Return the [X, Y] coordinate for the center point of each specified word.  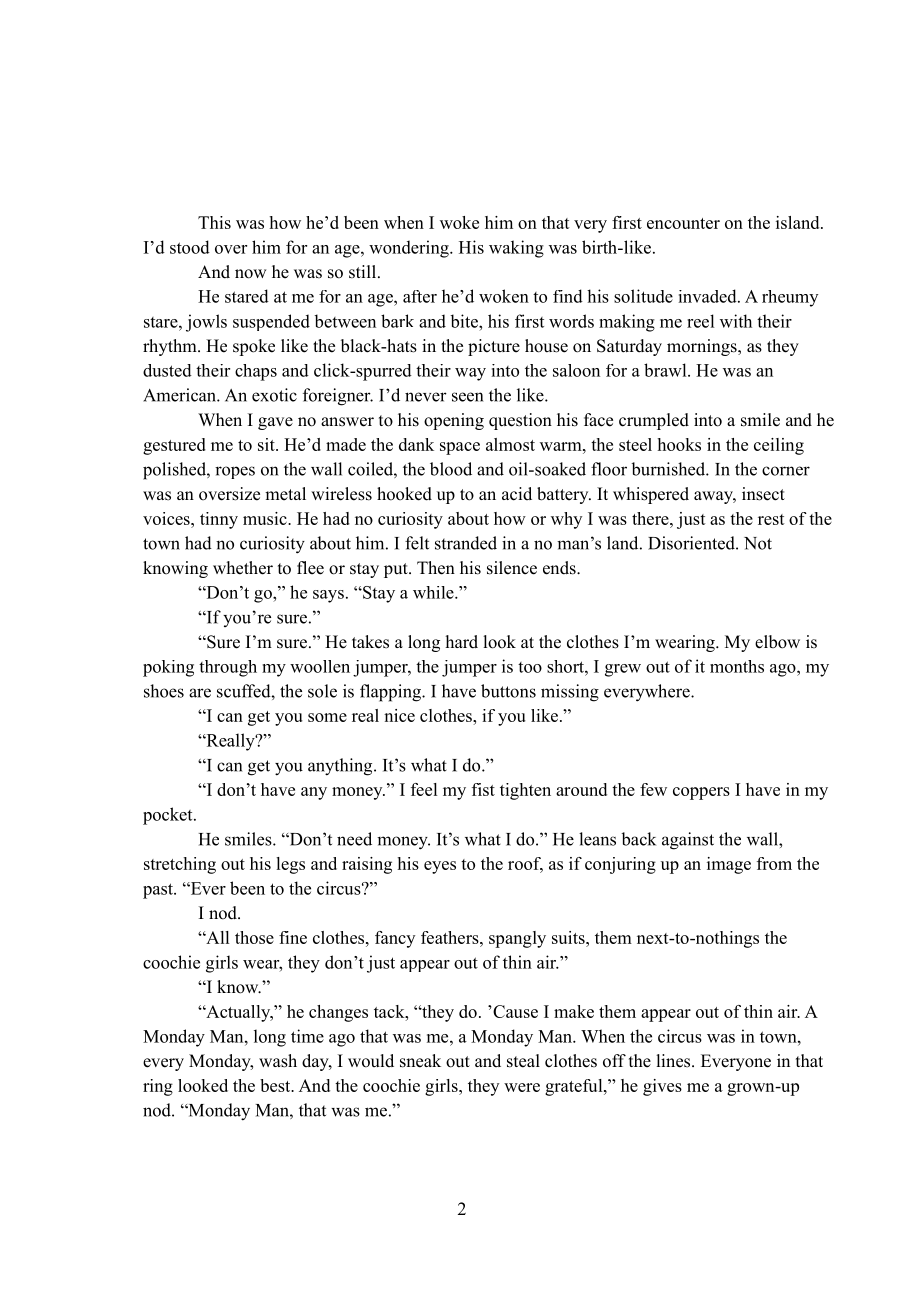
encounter [683, 223]
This [214, 222]
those [254, 937]
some [327, 717]
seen [467, 397]
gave [275, 423]
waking [516, 249]
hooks [679, 444]
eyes [440, 867]
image [729, 865]
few [653, 789]
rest [771, 519]
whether [243, 568]
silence [512, 568]
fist [483, 789]
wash [278, 1061]
